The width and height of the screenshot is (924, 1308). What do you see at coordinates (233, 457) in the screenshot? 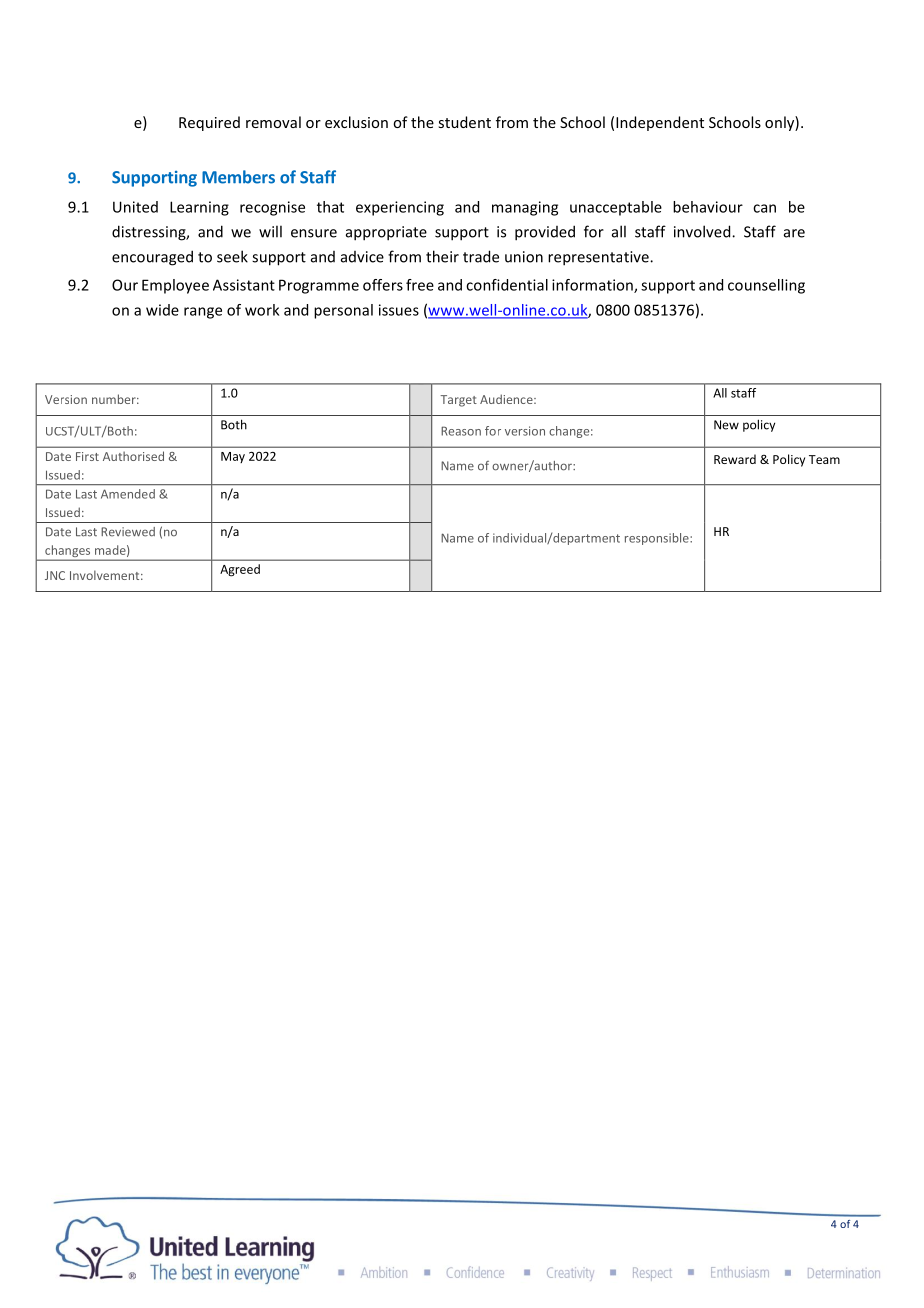
I see `May` at bounding box center [233, 457].
